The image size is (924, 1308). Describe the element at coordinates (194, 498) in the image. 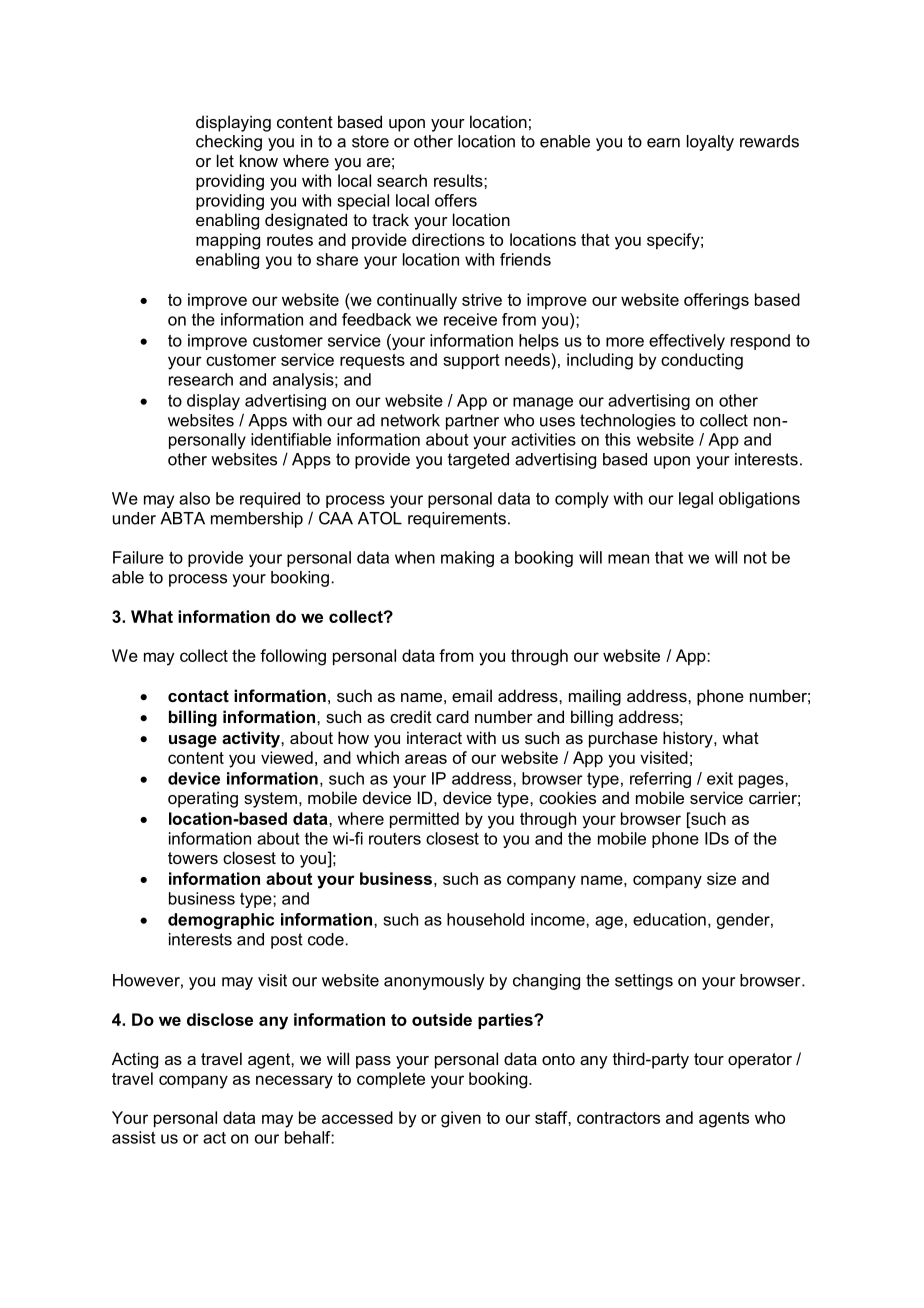

I see `also` at that location.
